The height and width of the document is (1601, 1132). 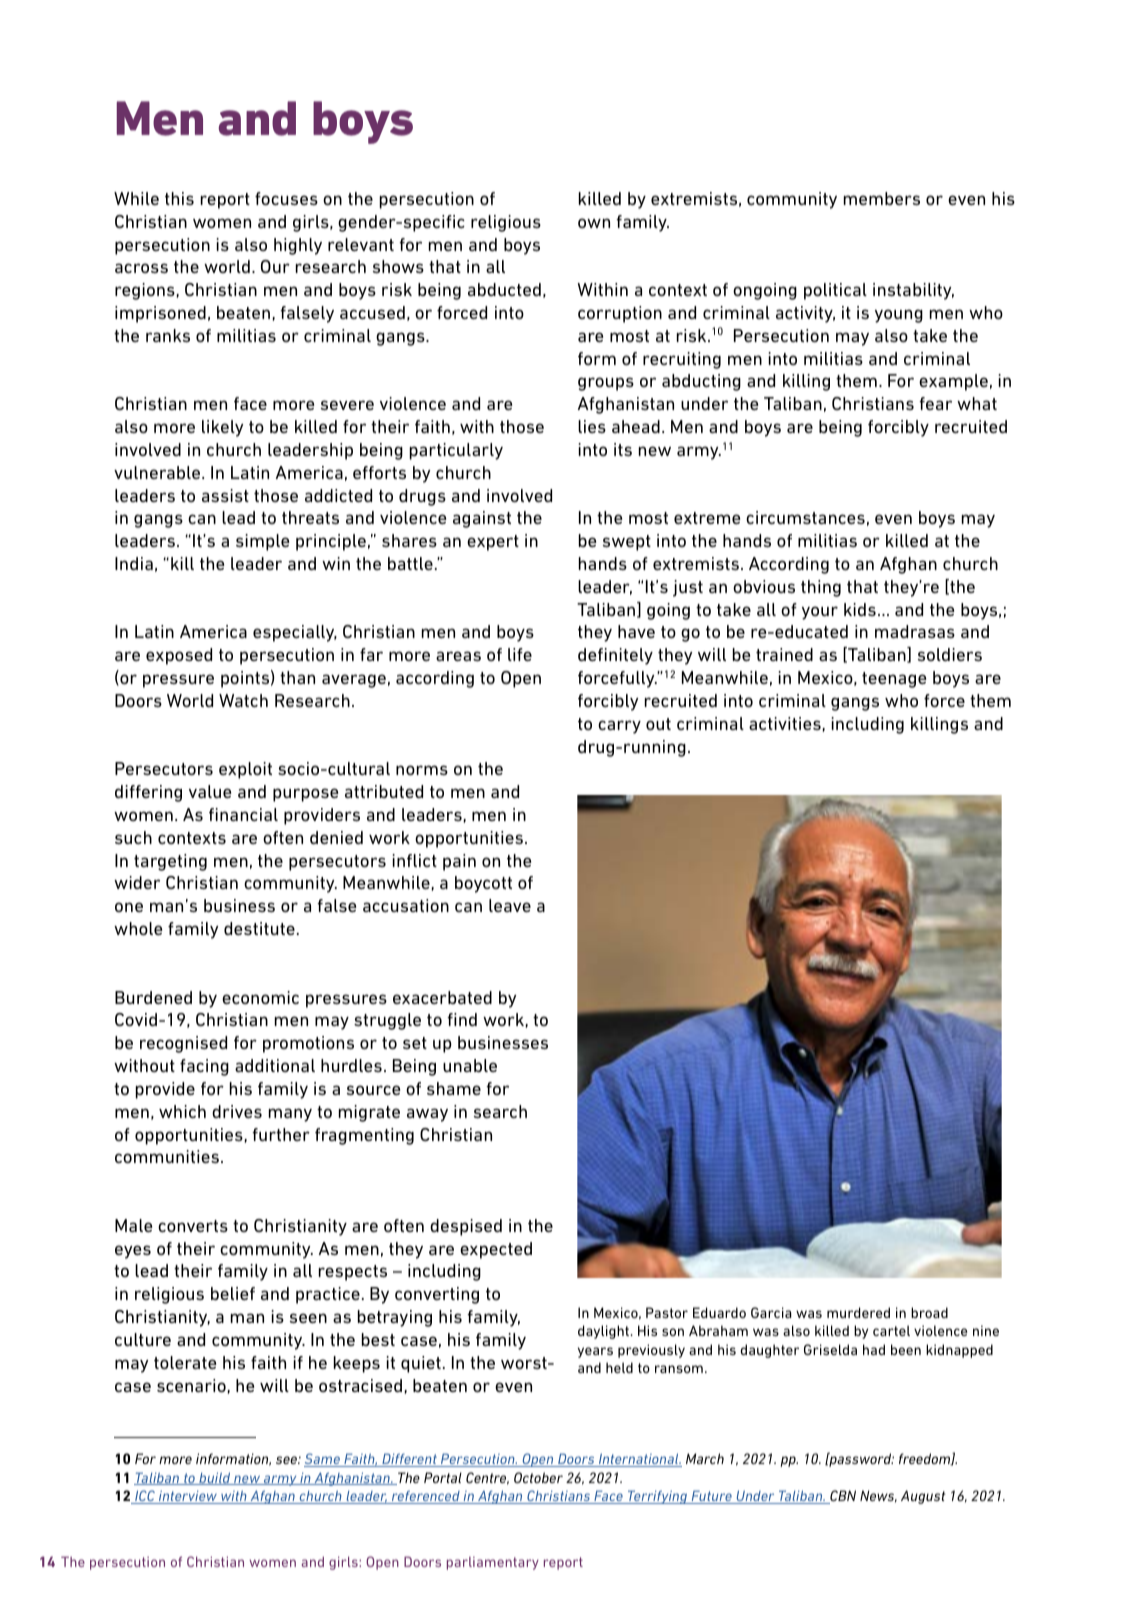 I want to click on unable, so click(x=470, y=1065).
